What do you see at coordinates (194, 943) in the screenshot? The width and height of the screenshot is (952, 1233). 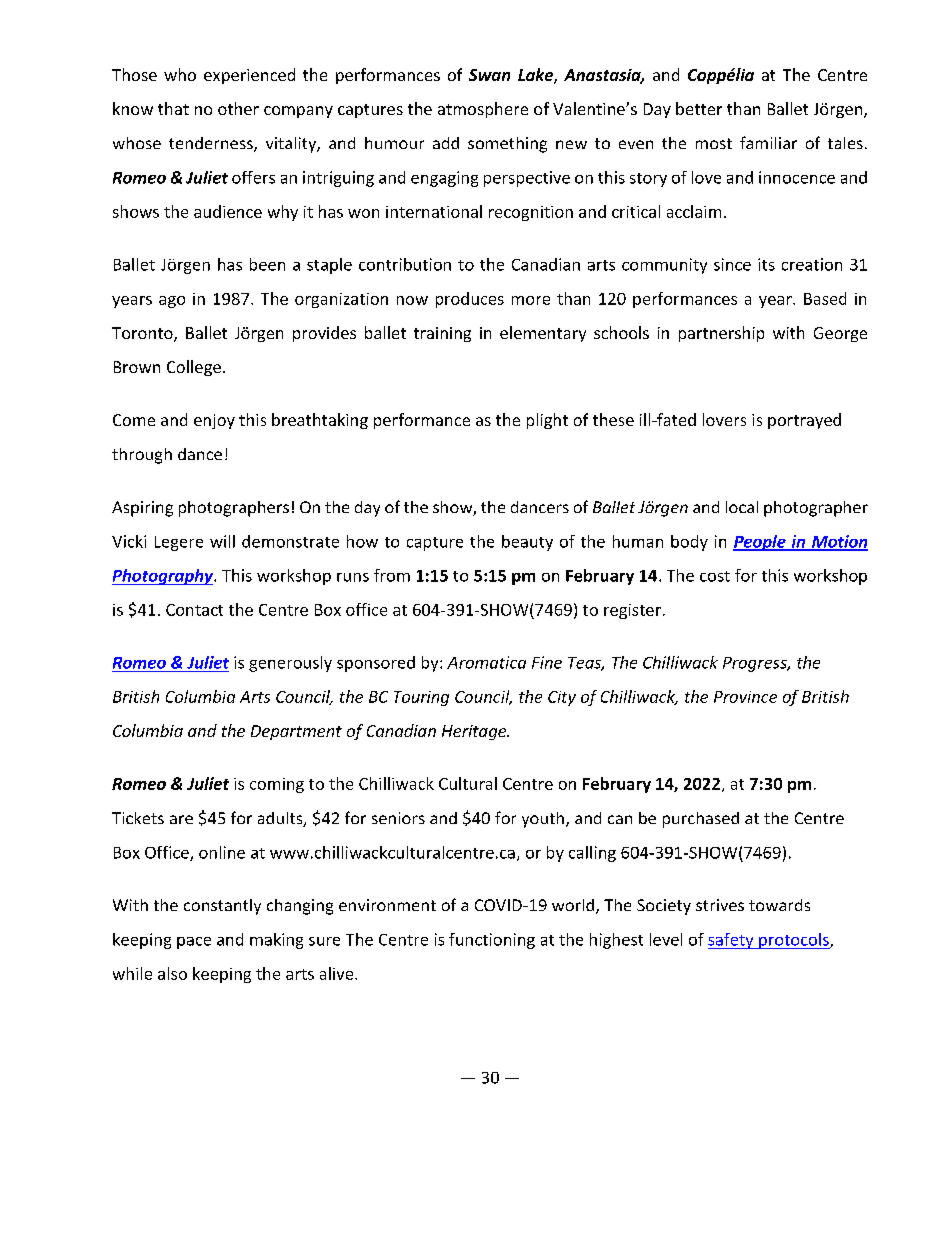 I see `pace` at bounding box center [194, 943].
